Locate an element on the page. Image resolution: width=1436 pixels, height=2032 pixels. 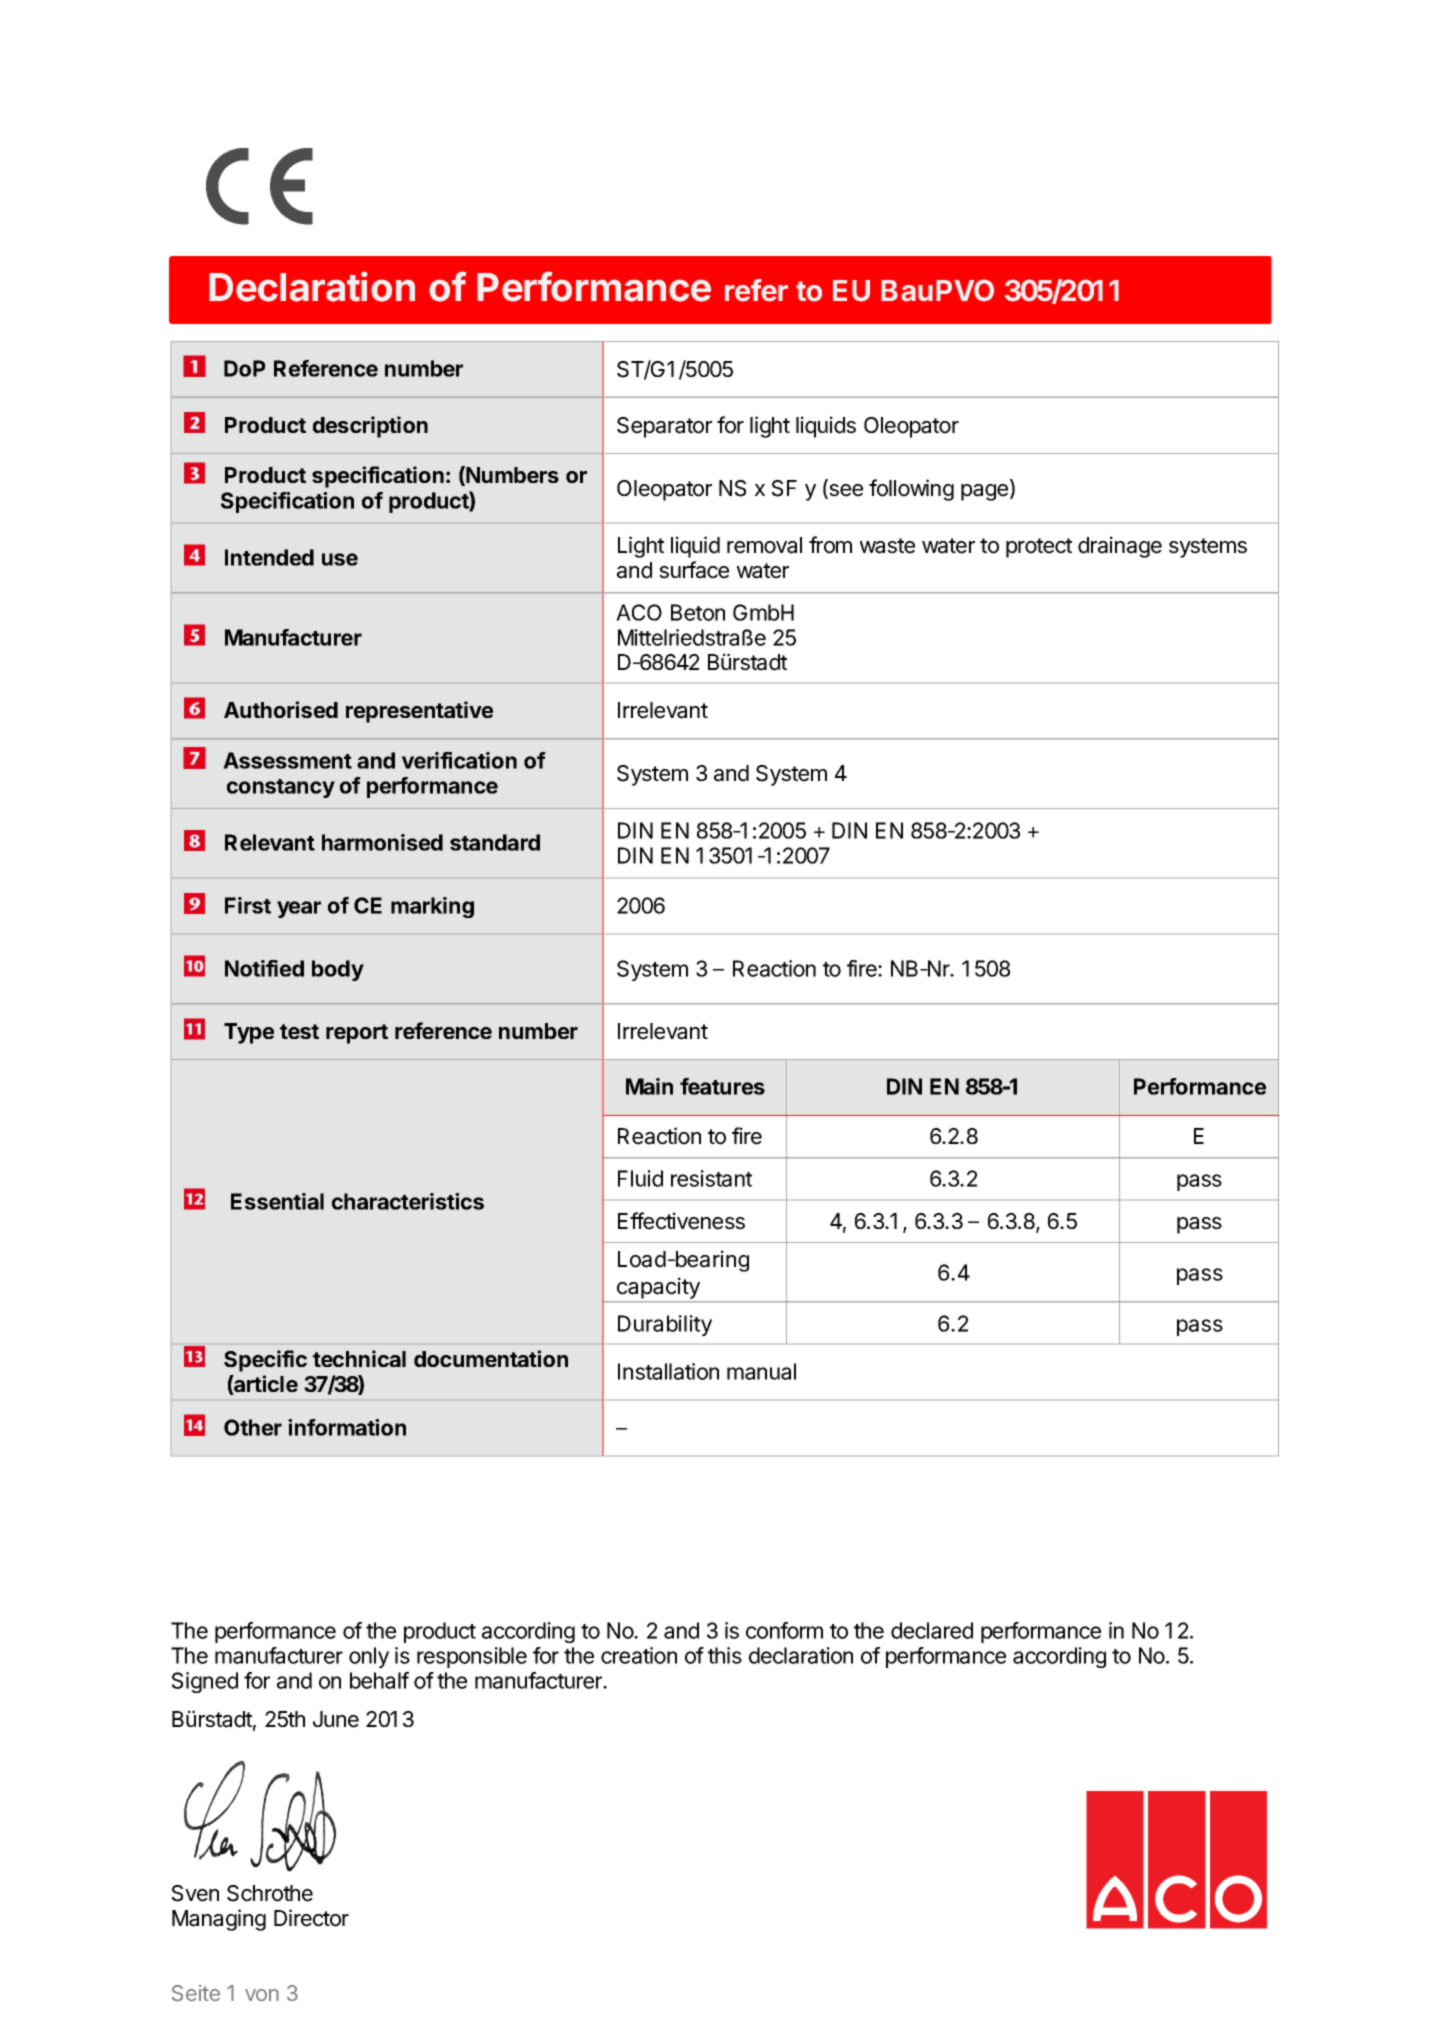
page is located at coordinates (986, 492).
